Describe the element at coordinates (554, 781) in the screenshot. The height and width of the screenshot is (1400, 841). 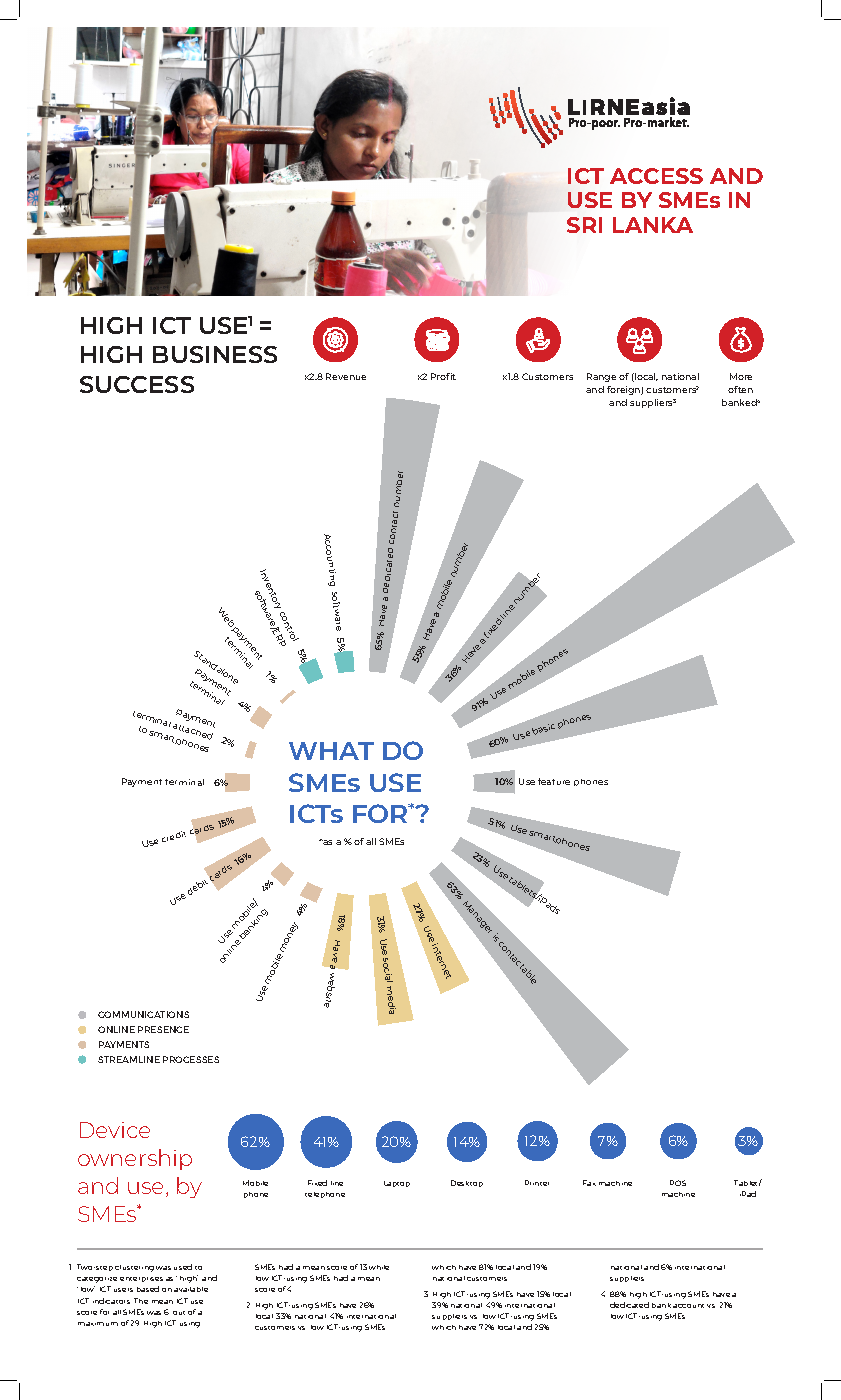
I see `feature` at that location.
